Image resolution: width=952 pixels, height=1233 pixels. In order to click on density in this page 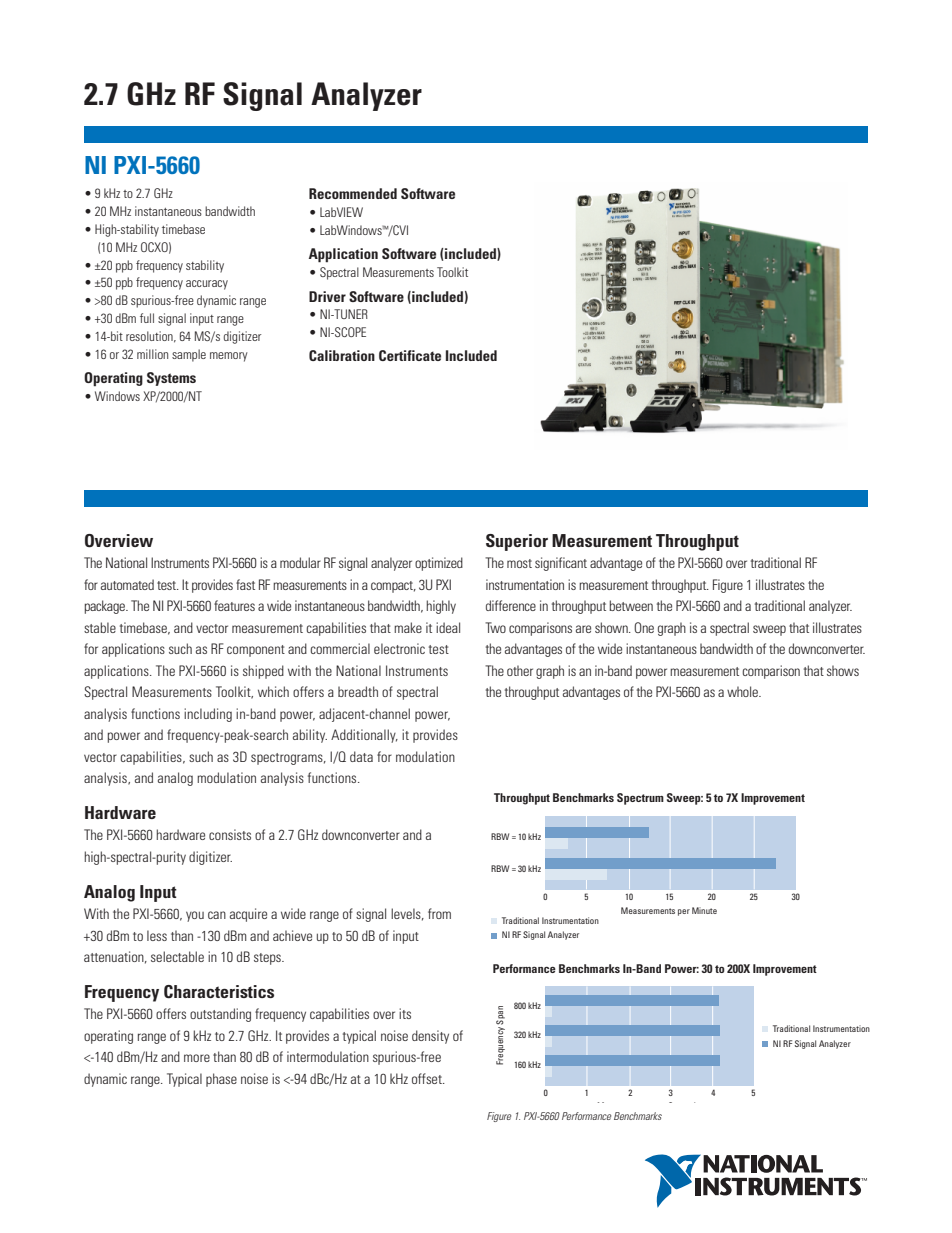, I will do `click(430, 1037)`.
